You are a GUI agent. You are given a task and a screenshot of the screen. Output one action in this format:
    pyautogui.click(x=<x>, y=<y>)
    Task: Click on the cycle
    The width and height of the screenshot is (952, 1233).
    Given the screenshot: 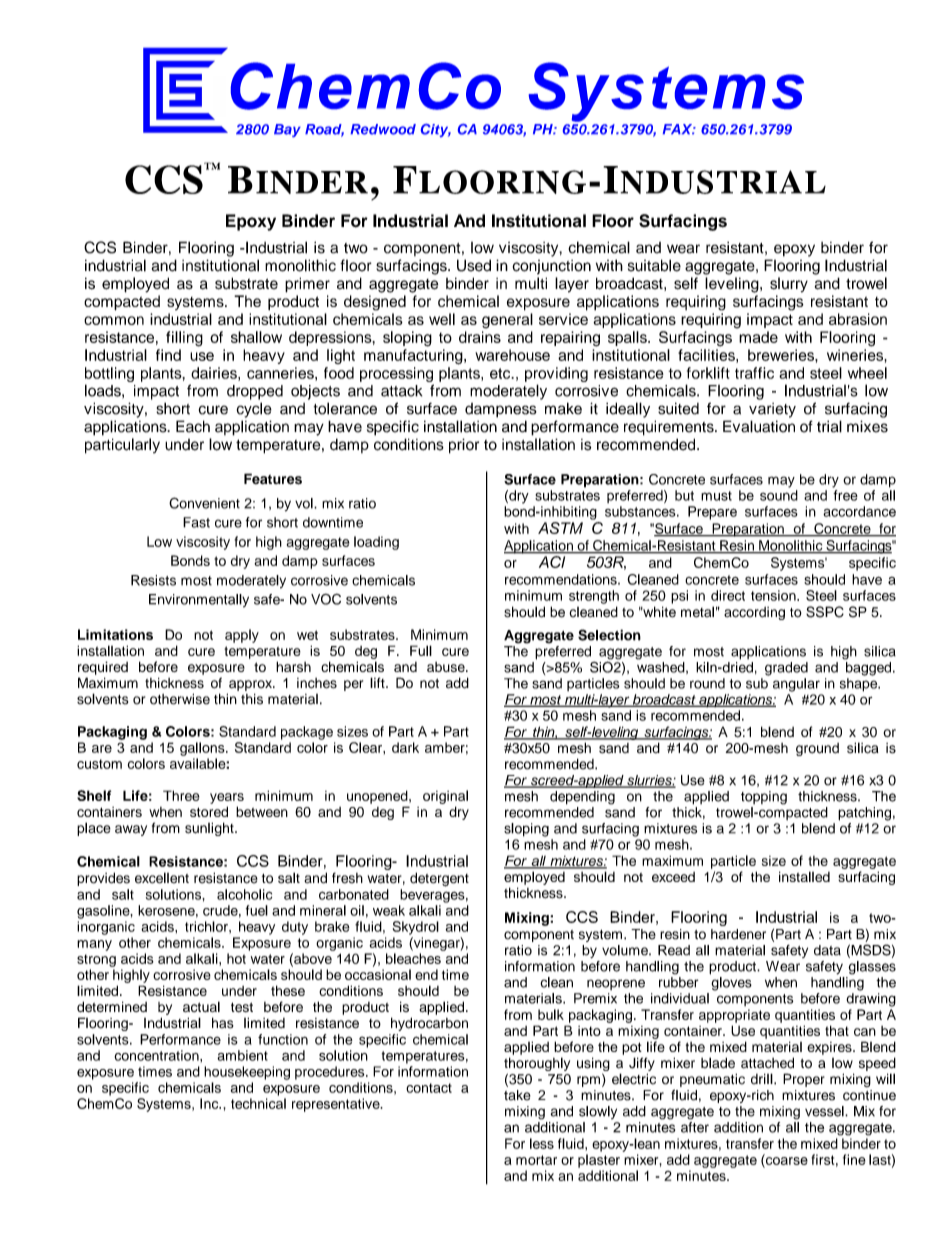 What is the action you would take?
    pyautogui.click(x=254, y=410)
